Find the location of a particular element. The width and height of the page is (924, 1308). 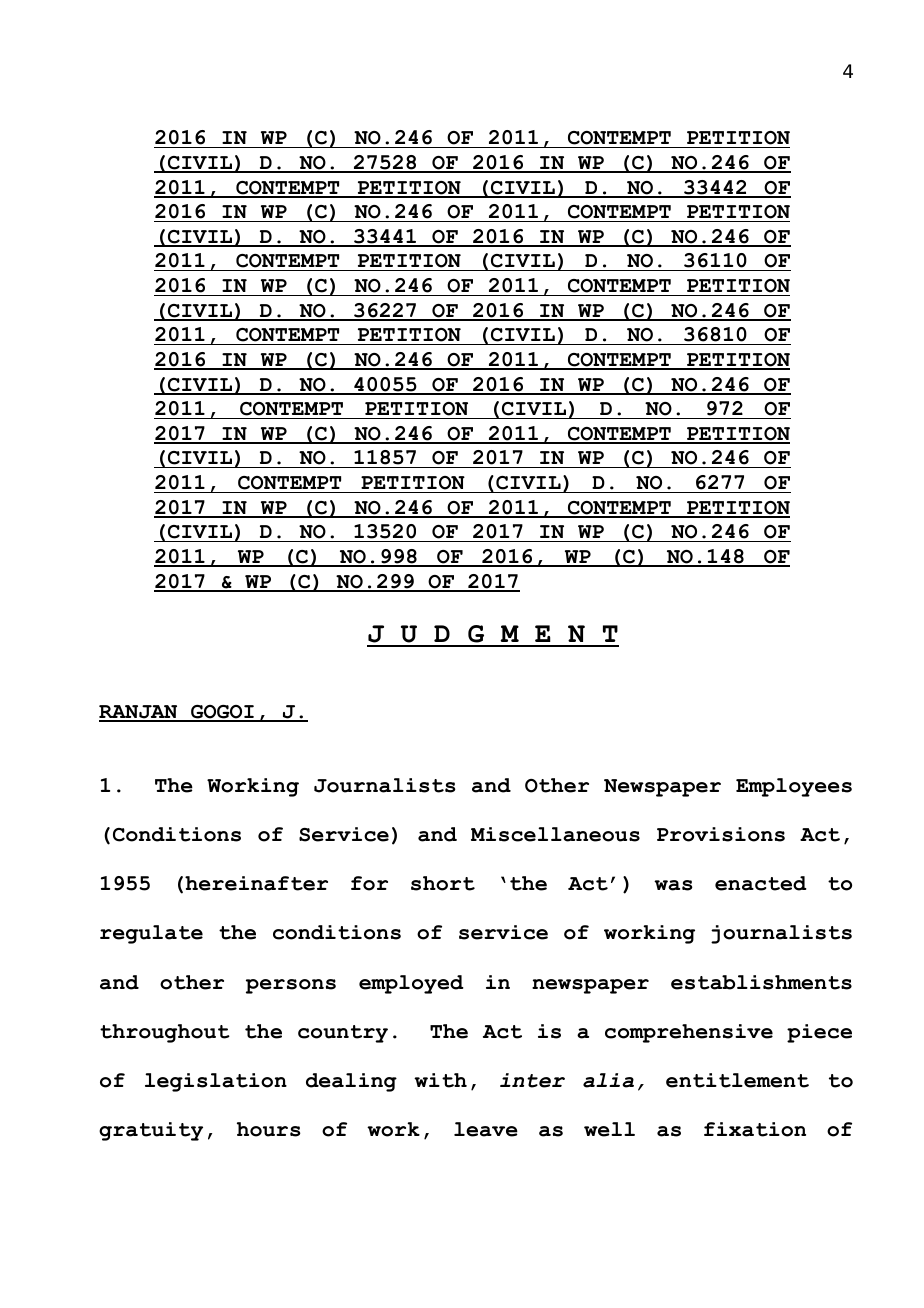

hours is located at coordinates (269, 1129).
